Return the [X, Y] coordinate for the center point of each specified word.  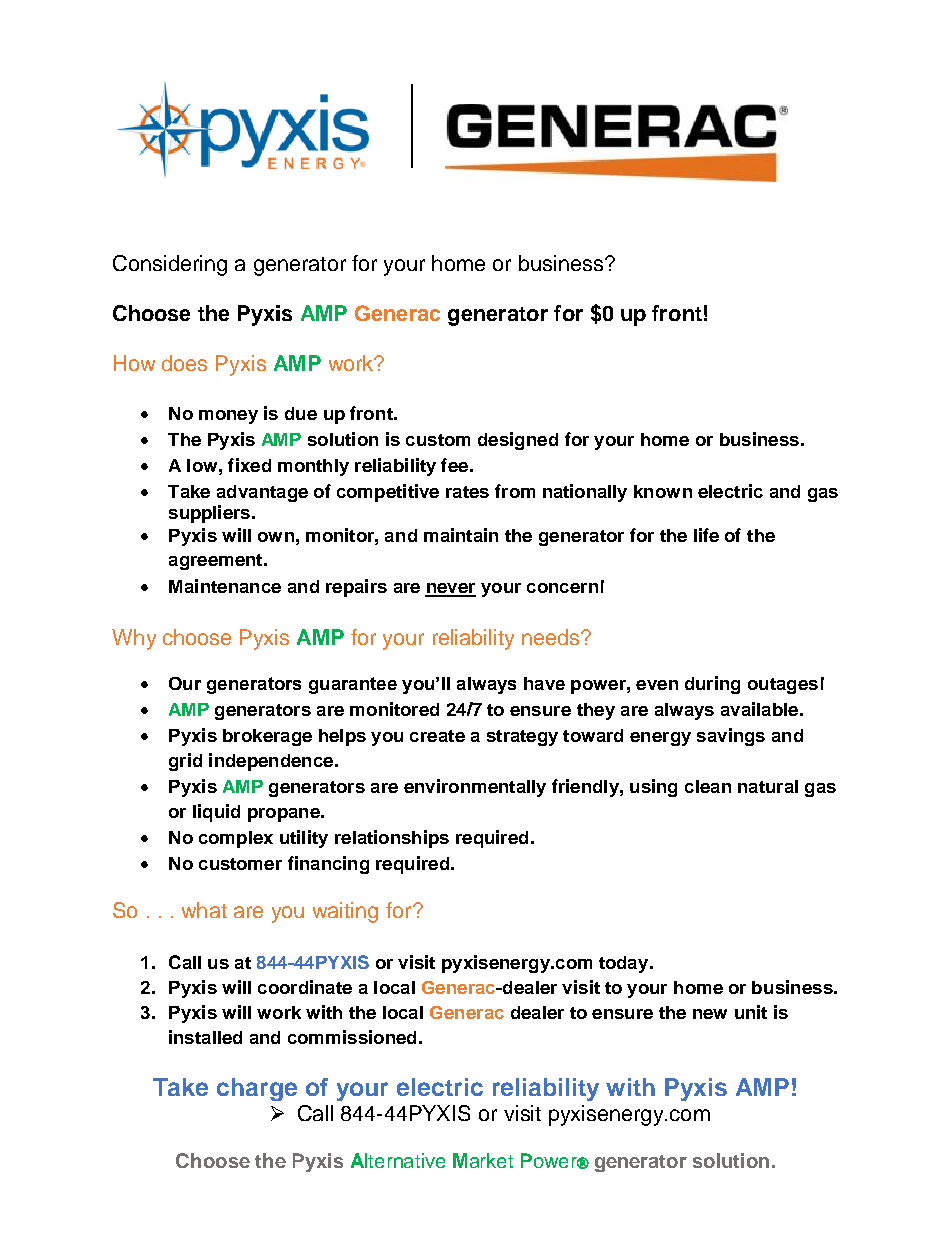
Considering [170, 265]
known [663, 491]
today [625, 964]
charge [257, 1089]
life [706, 535]
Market [483, 1160]
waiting [345, 912]
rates [467, 492]
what [204, 910]
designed [518, 441]
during [712, 685]
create [437, 736]
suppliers [211, 514]
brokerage [267, 737]
